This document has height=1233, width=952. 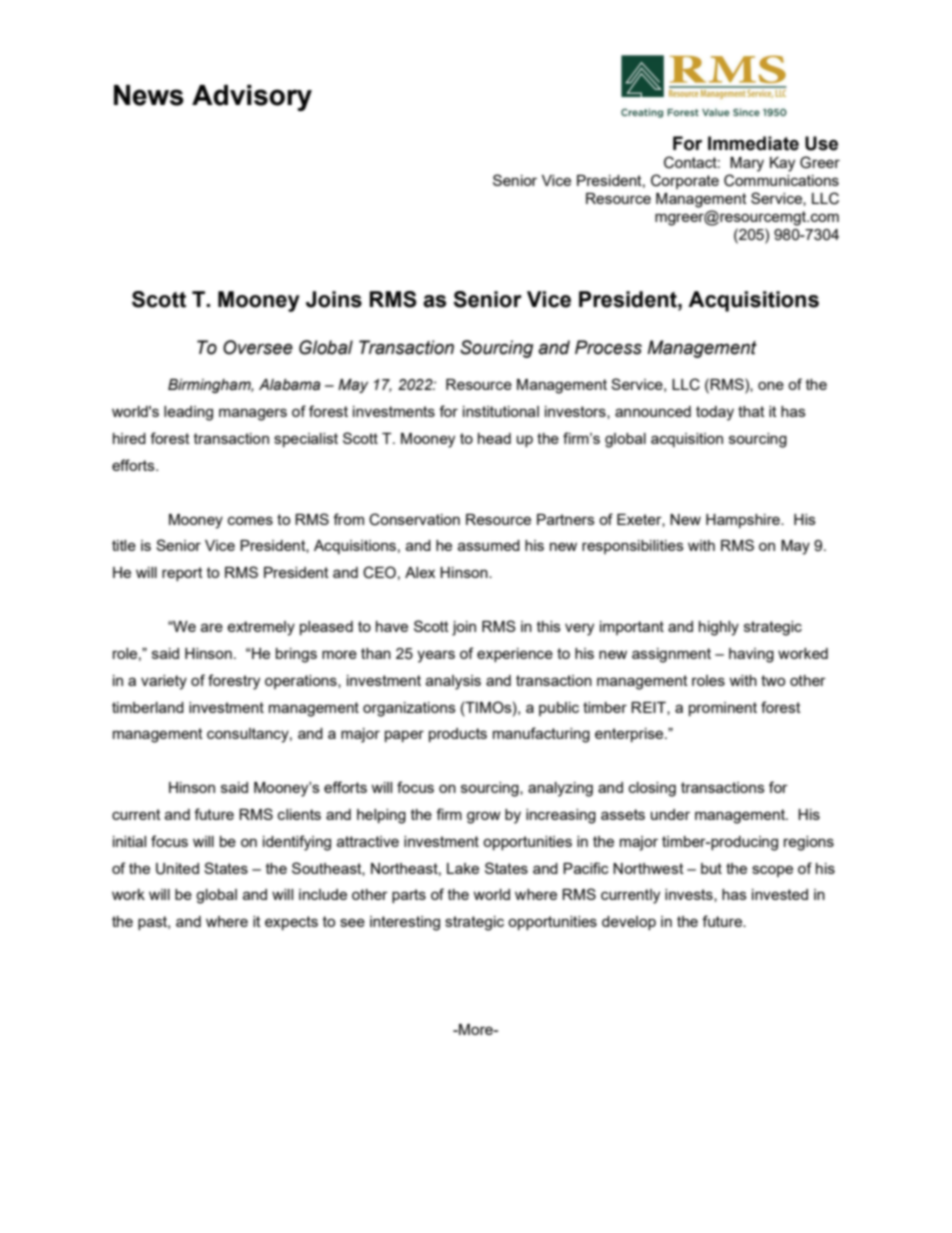 What do you see at coordinates (436, 656) in the document?
I see `years` at bounding box center [436, 656].
